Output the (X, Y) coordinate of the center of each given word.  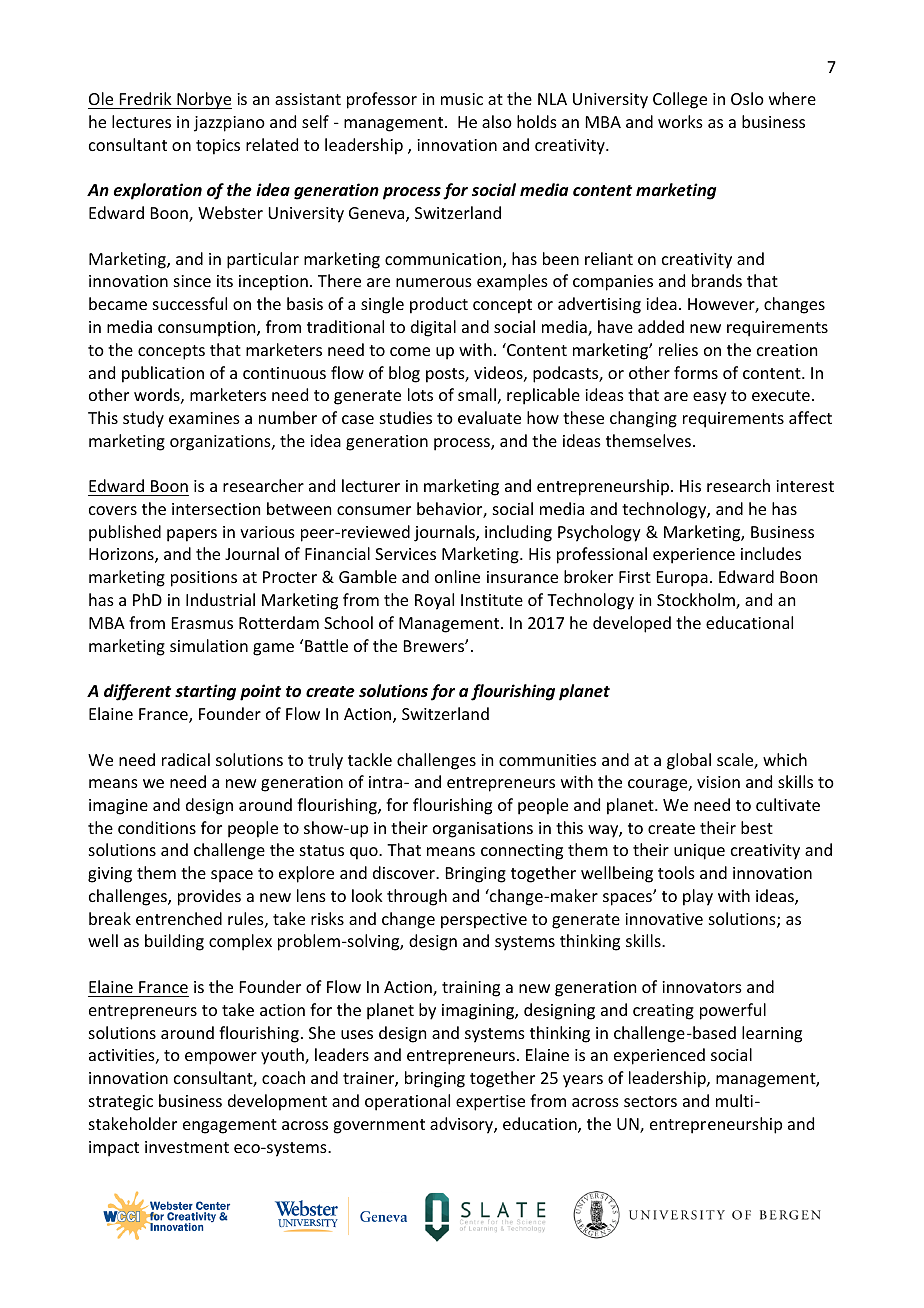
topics (218, 147)
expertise (490, 1103)
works (680, 121)
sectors (650, 1101)
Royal (434, 601)
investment (187, 1147)
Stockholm (697, 601)
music (462, 99)
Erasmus (202, 623)
